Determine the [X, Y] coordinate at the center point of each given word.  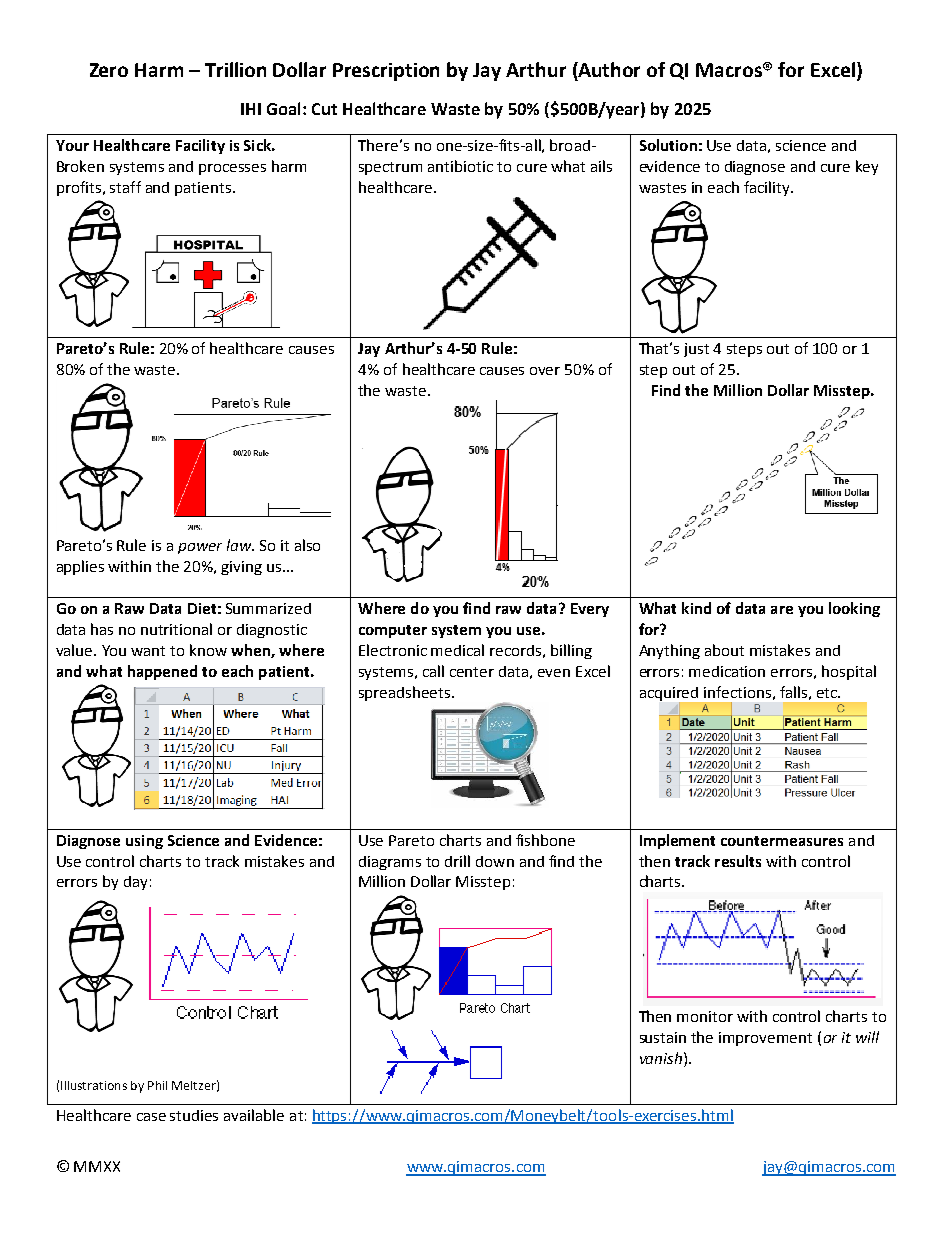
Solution [668, 145]
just [696, 350]
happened [162, 672]
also [307, 545]
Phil [157, 1085]
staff [125, 187]
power [200, 548]
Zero [109, 70]
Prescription [386, 72]
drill [457, 861]
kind [696, 608]
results [738, 861]
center [472, 672]
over [545, 371]
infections [737, 692]
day [135, 883]
